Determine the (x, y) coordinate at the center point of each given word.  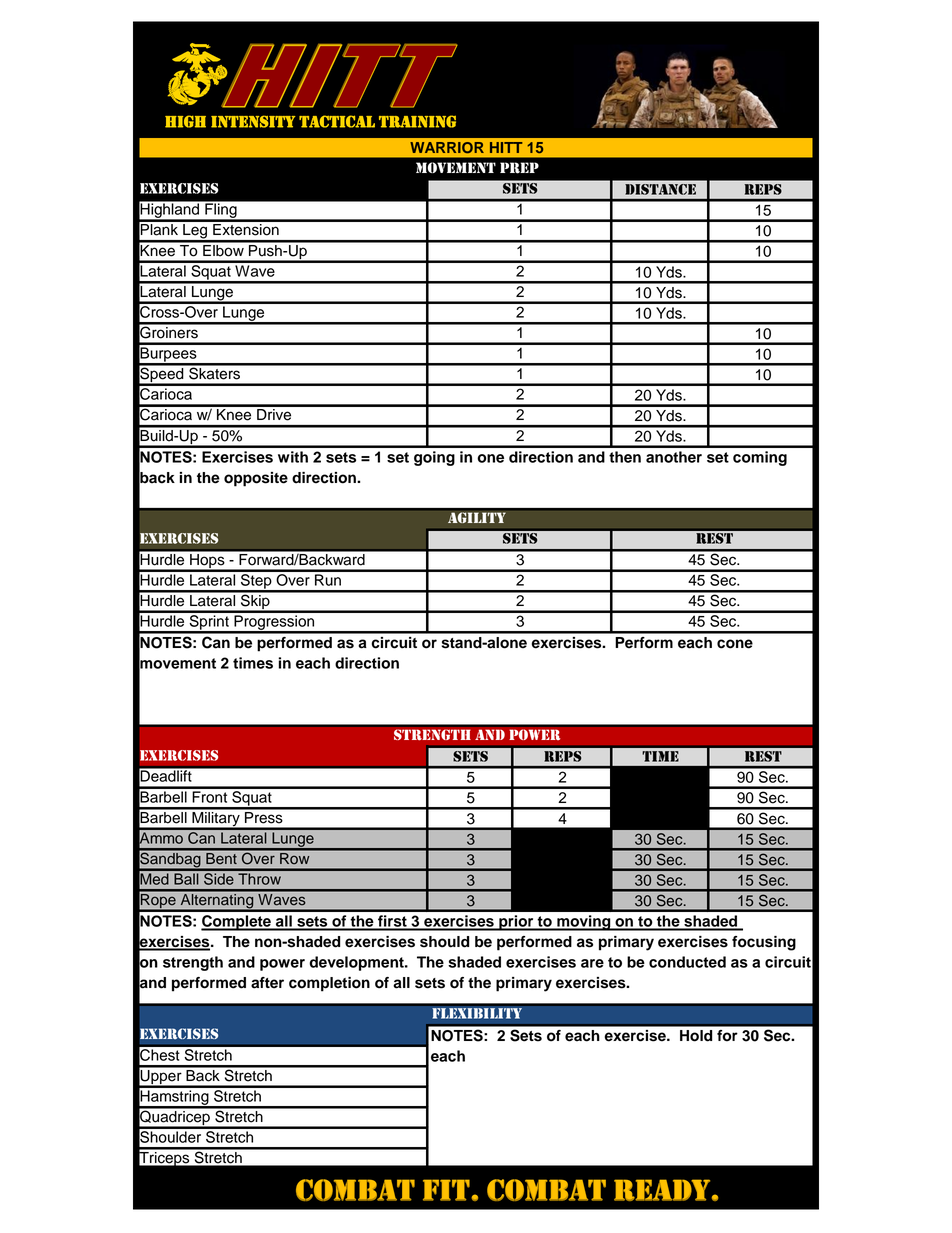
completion (329, 984)
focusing (764, 943)
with (293, 457)
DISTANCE (660, 189)
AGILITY (477, 518)
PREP (519, 168)
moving (584, 923)
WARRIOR (447, 147)
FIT (447, 1190)
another (674, 457)
